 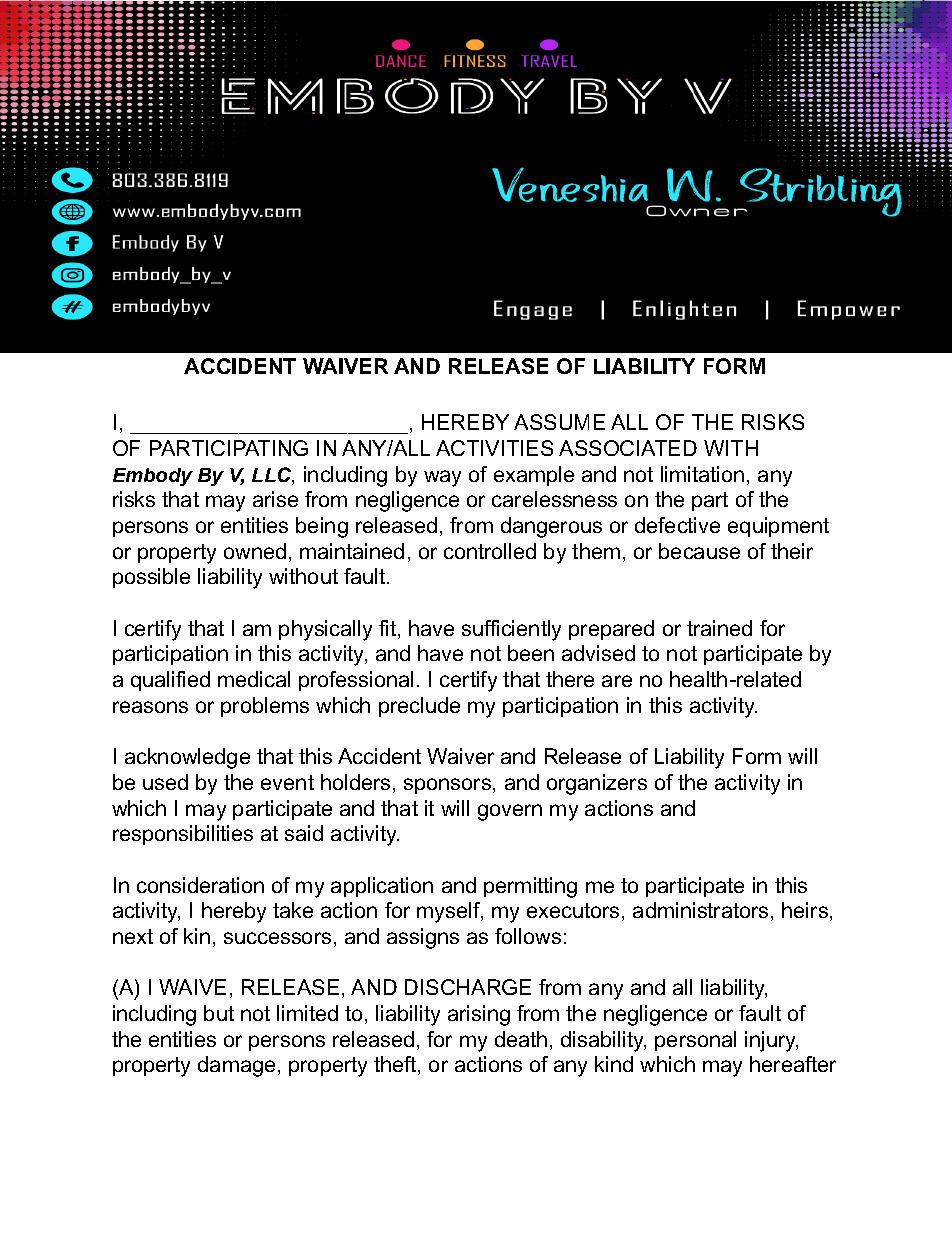 I want to click on Embody, so click(x=153, y=477).
